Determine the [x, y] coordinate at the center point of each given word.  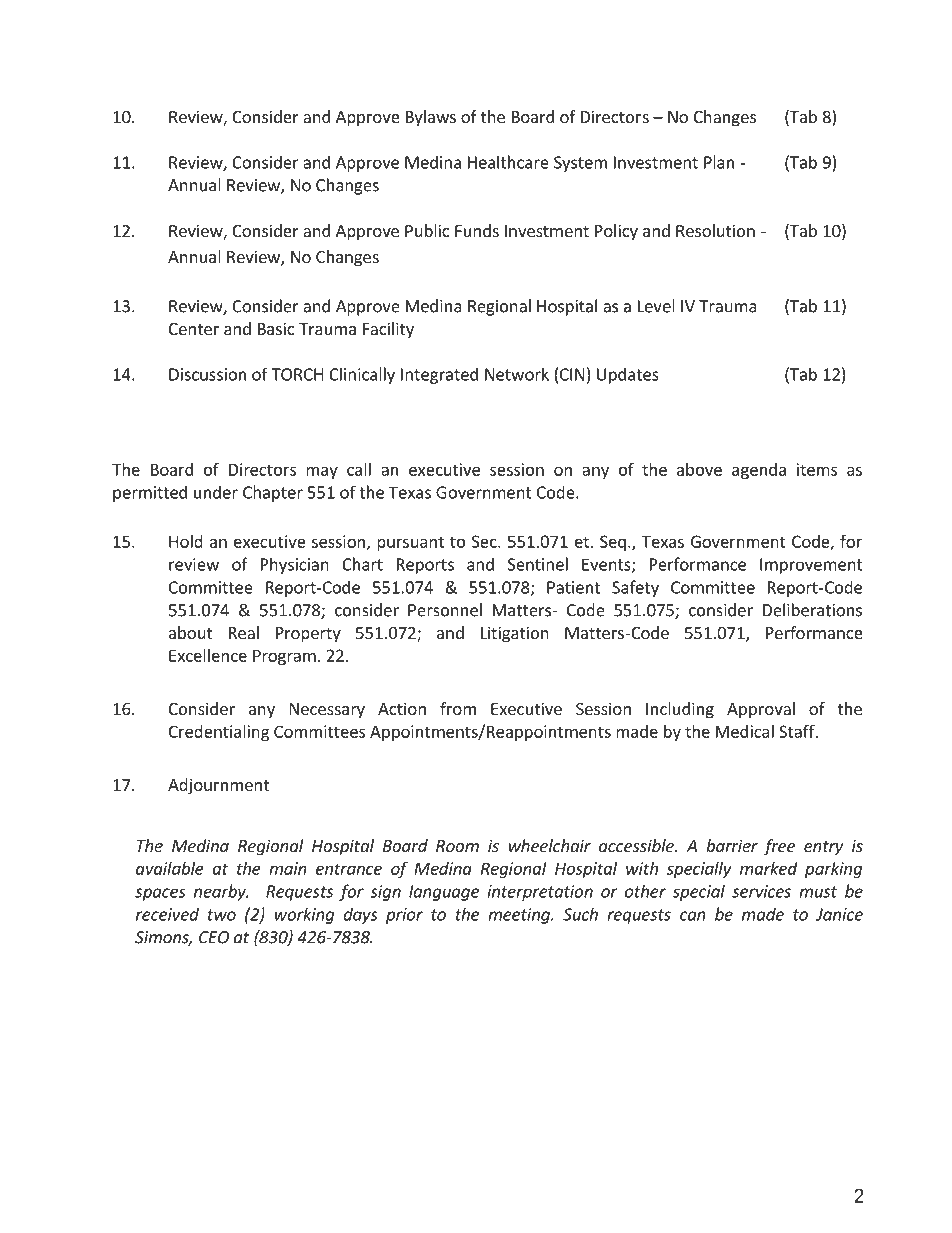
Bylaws [431, 118]
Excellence [208, 655]
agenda [759, 471]
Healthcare [508, 162]
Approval [761, 710]
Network [517, 374]
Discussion [207, 374]
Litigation [515, 634]
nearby [221, 892]
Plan [719, 162]
